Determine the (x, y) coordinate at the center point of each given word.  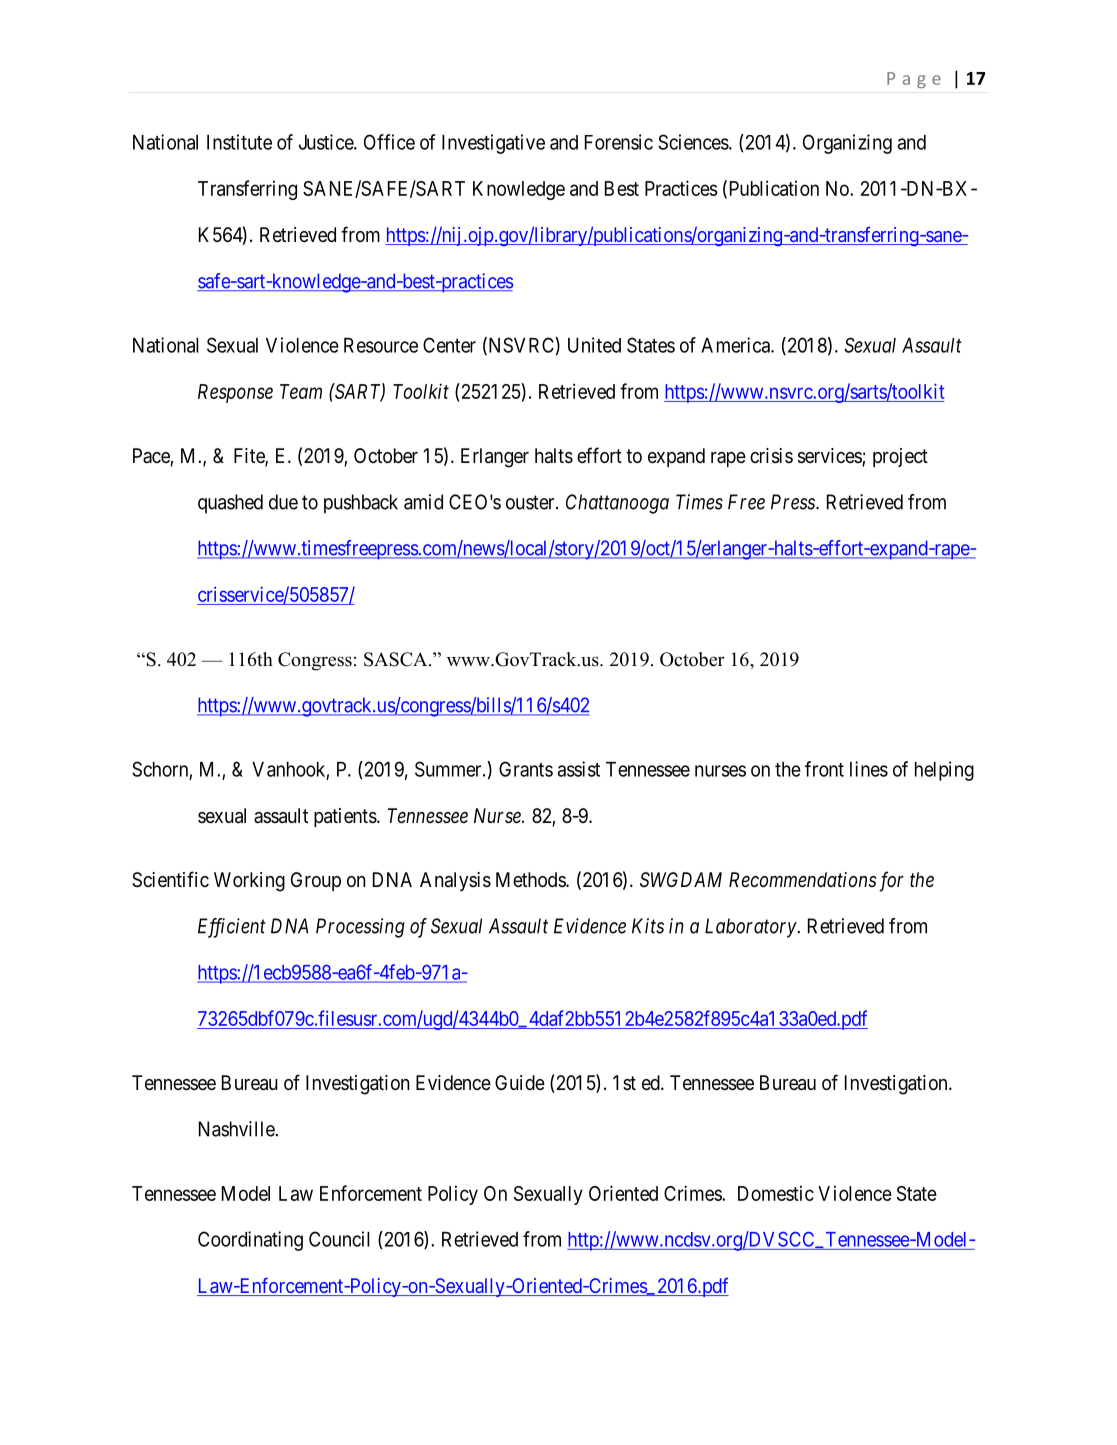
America (736, 345)
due (283, 502)
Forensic (619, 142)
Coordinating (250, 1241)
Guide (520, 1082)
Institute (239, 142)
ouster (531, 502)
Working (249, 882)
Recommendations (803, 879)
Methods (531, 879)
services (830, 457)
